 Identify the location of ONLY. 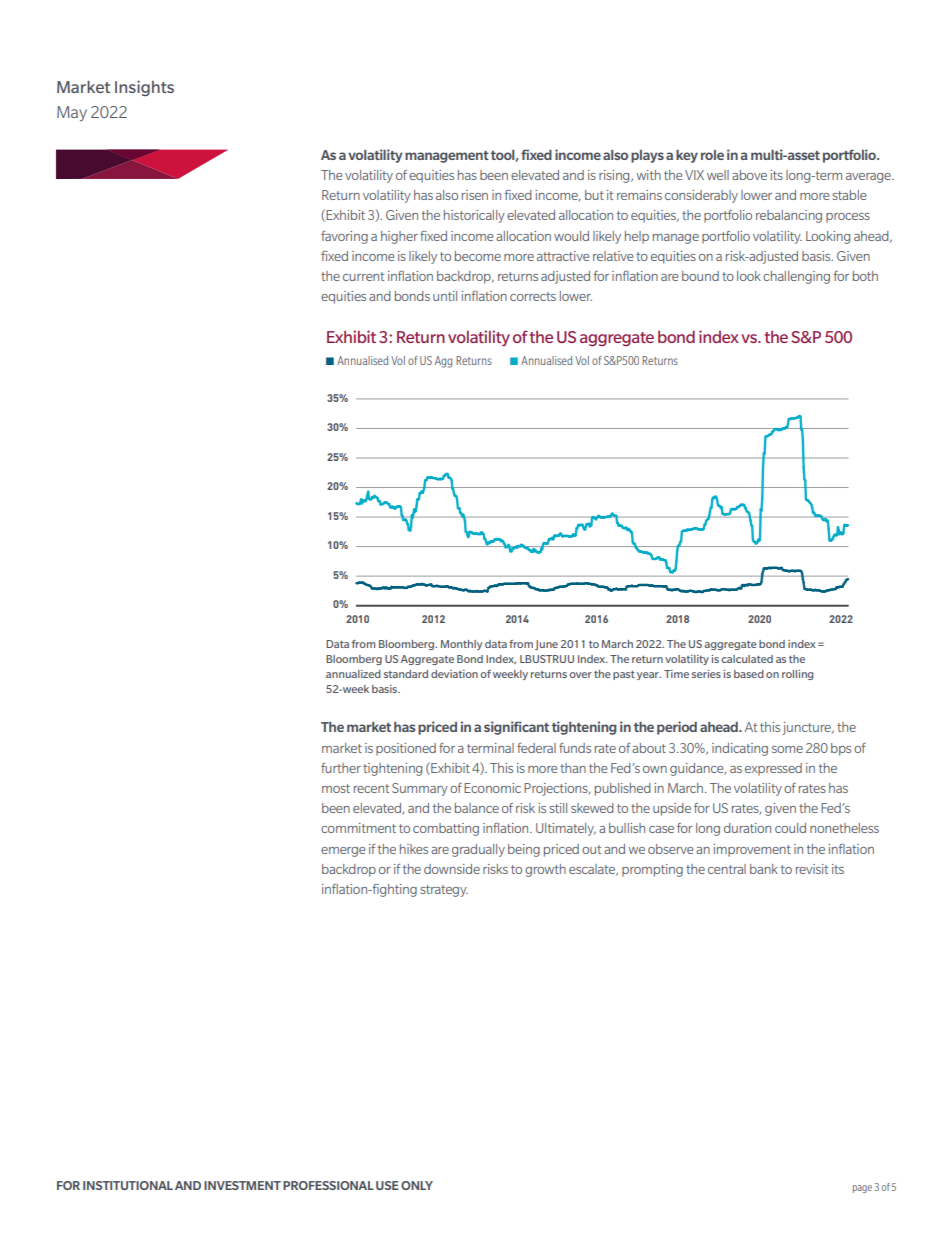
(417, 1185).
